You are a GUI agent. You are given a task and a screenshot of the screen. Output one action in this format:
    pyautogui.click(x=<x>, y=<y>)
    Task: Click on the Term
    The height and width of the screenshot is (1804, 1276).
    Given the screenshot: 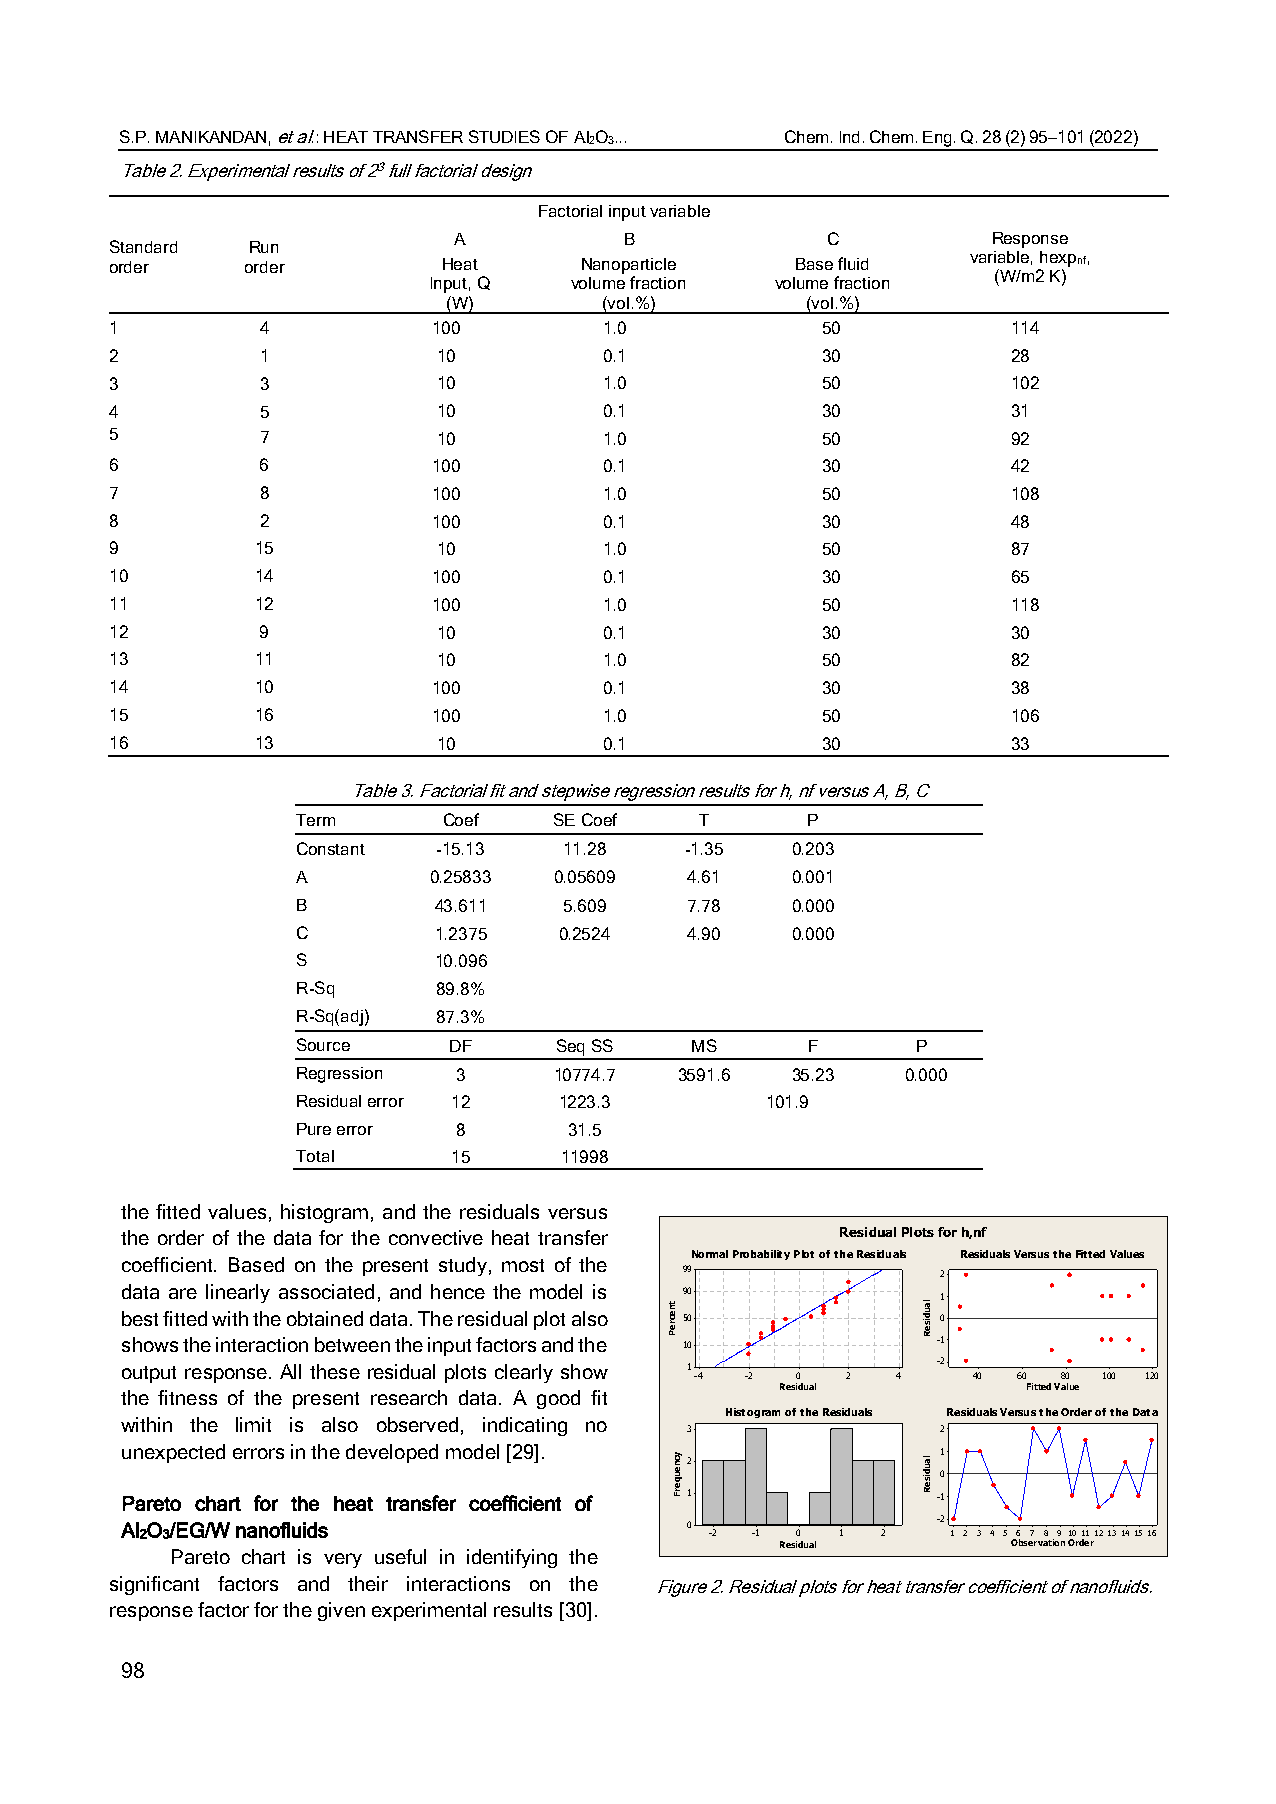 What is the action you would take?
    pyautogui.click(x=315, y=820)
